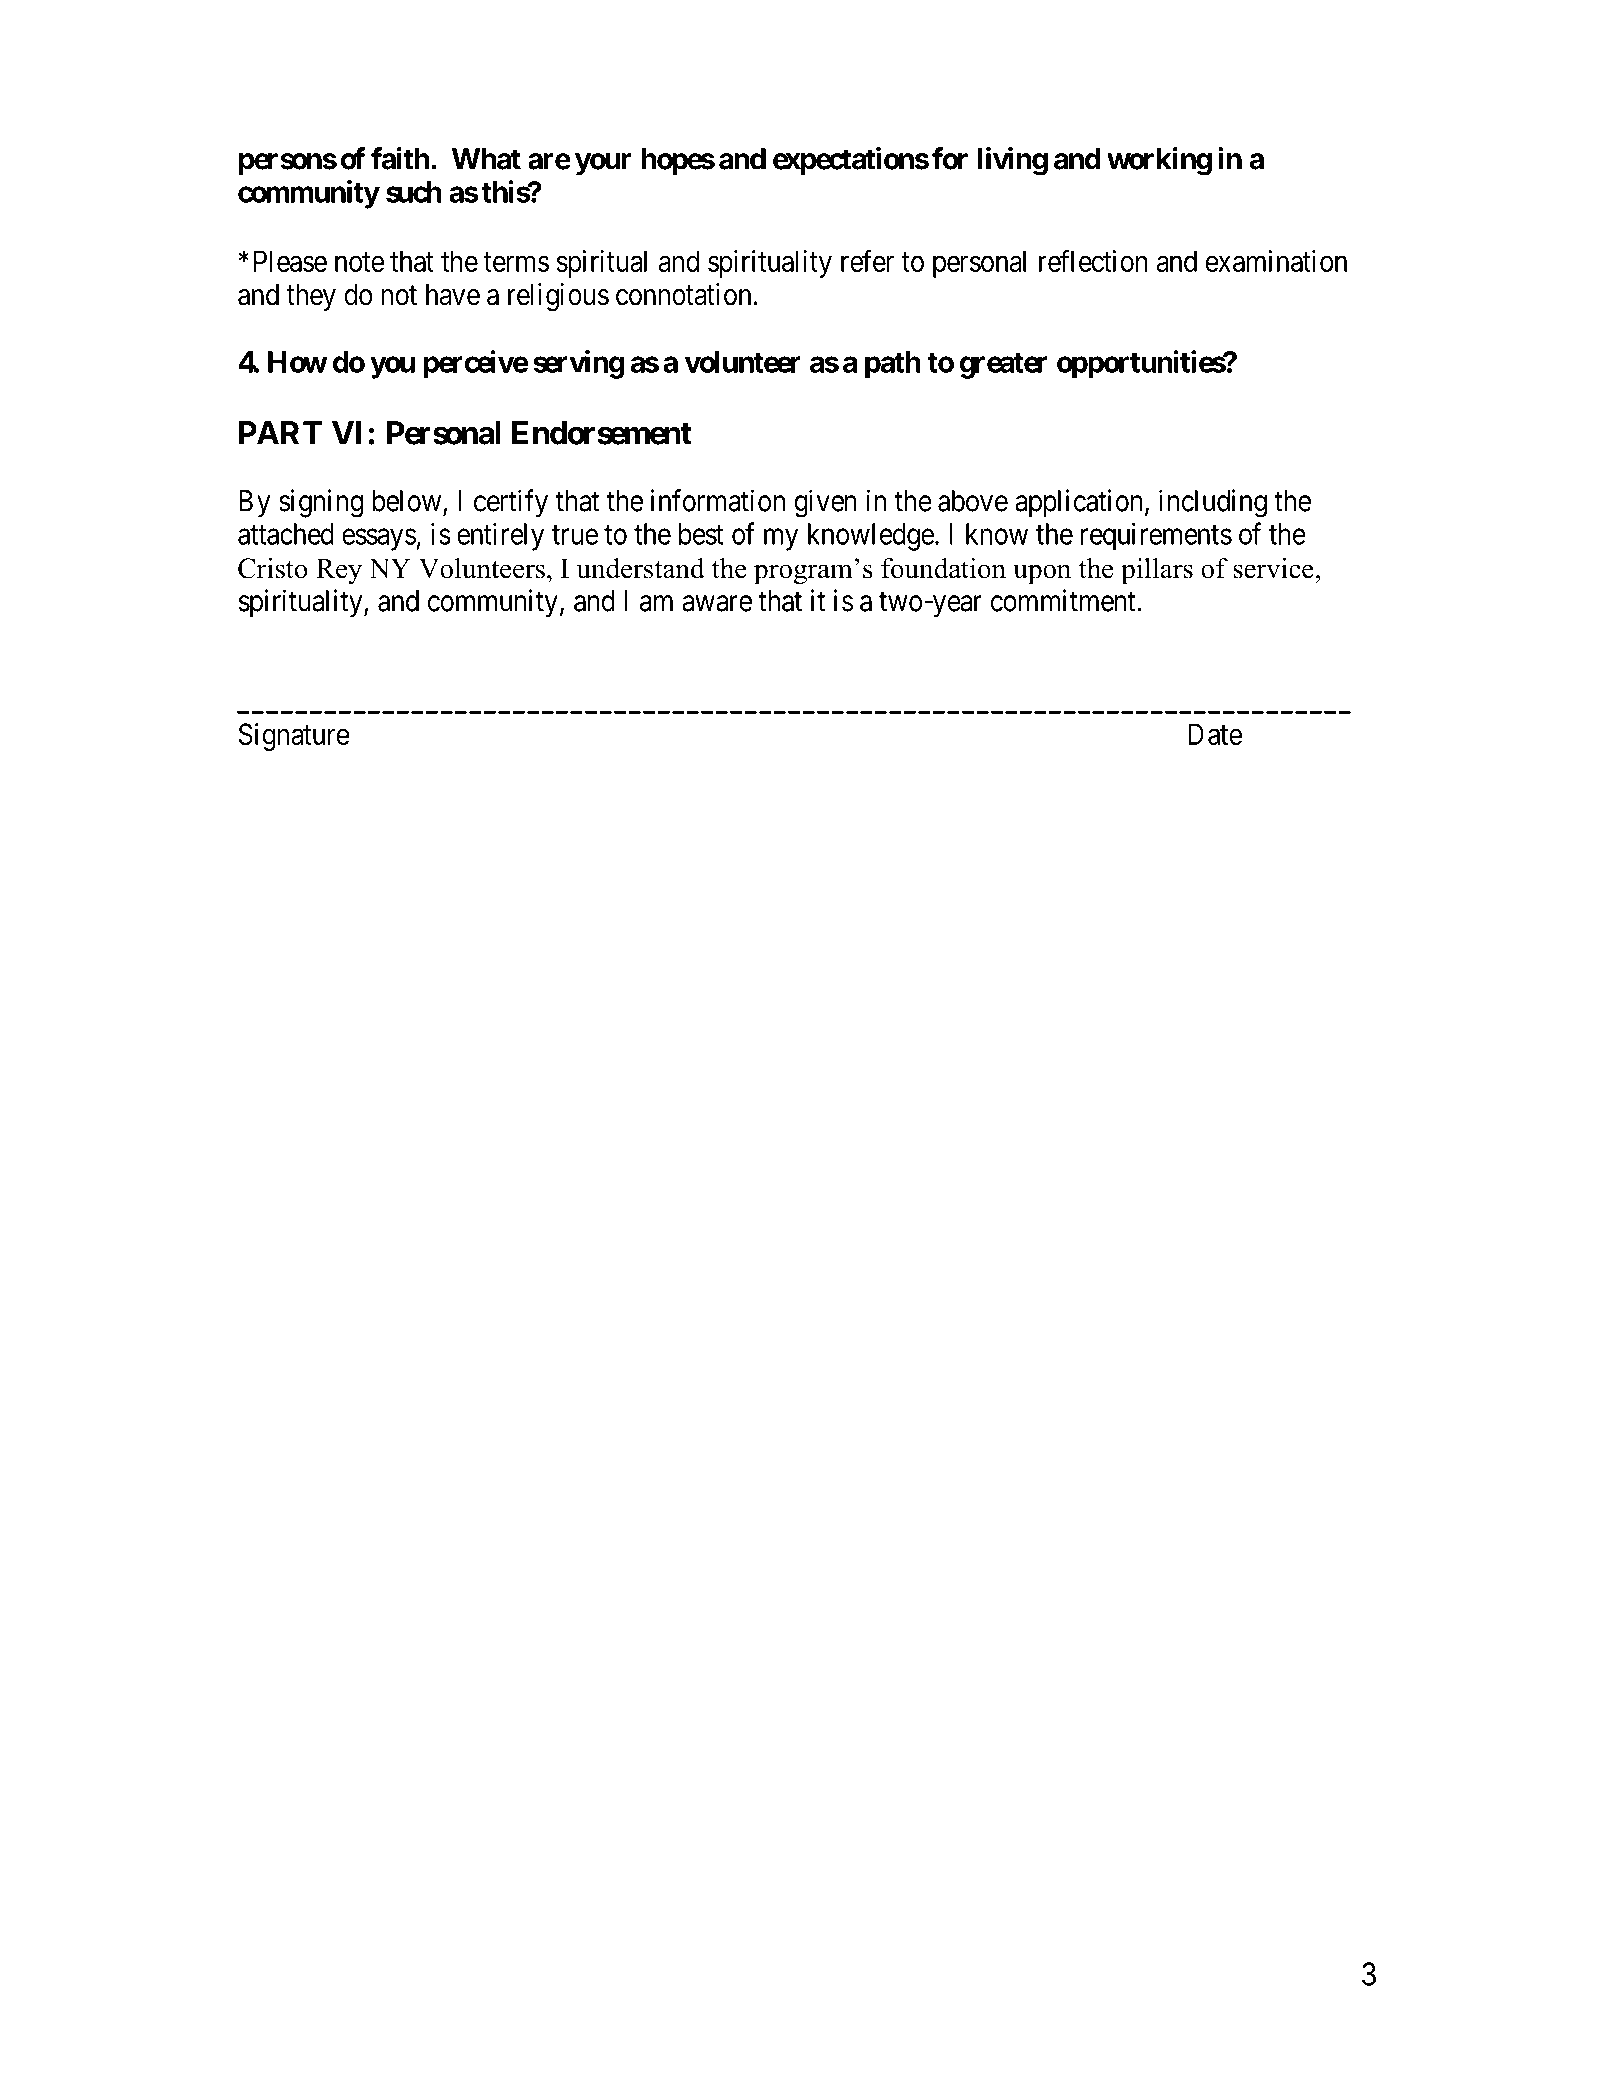  Describe the element at coordinates (1093, 260) in the page. I see `reflection` at that location.
